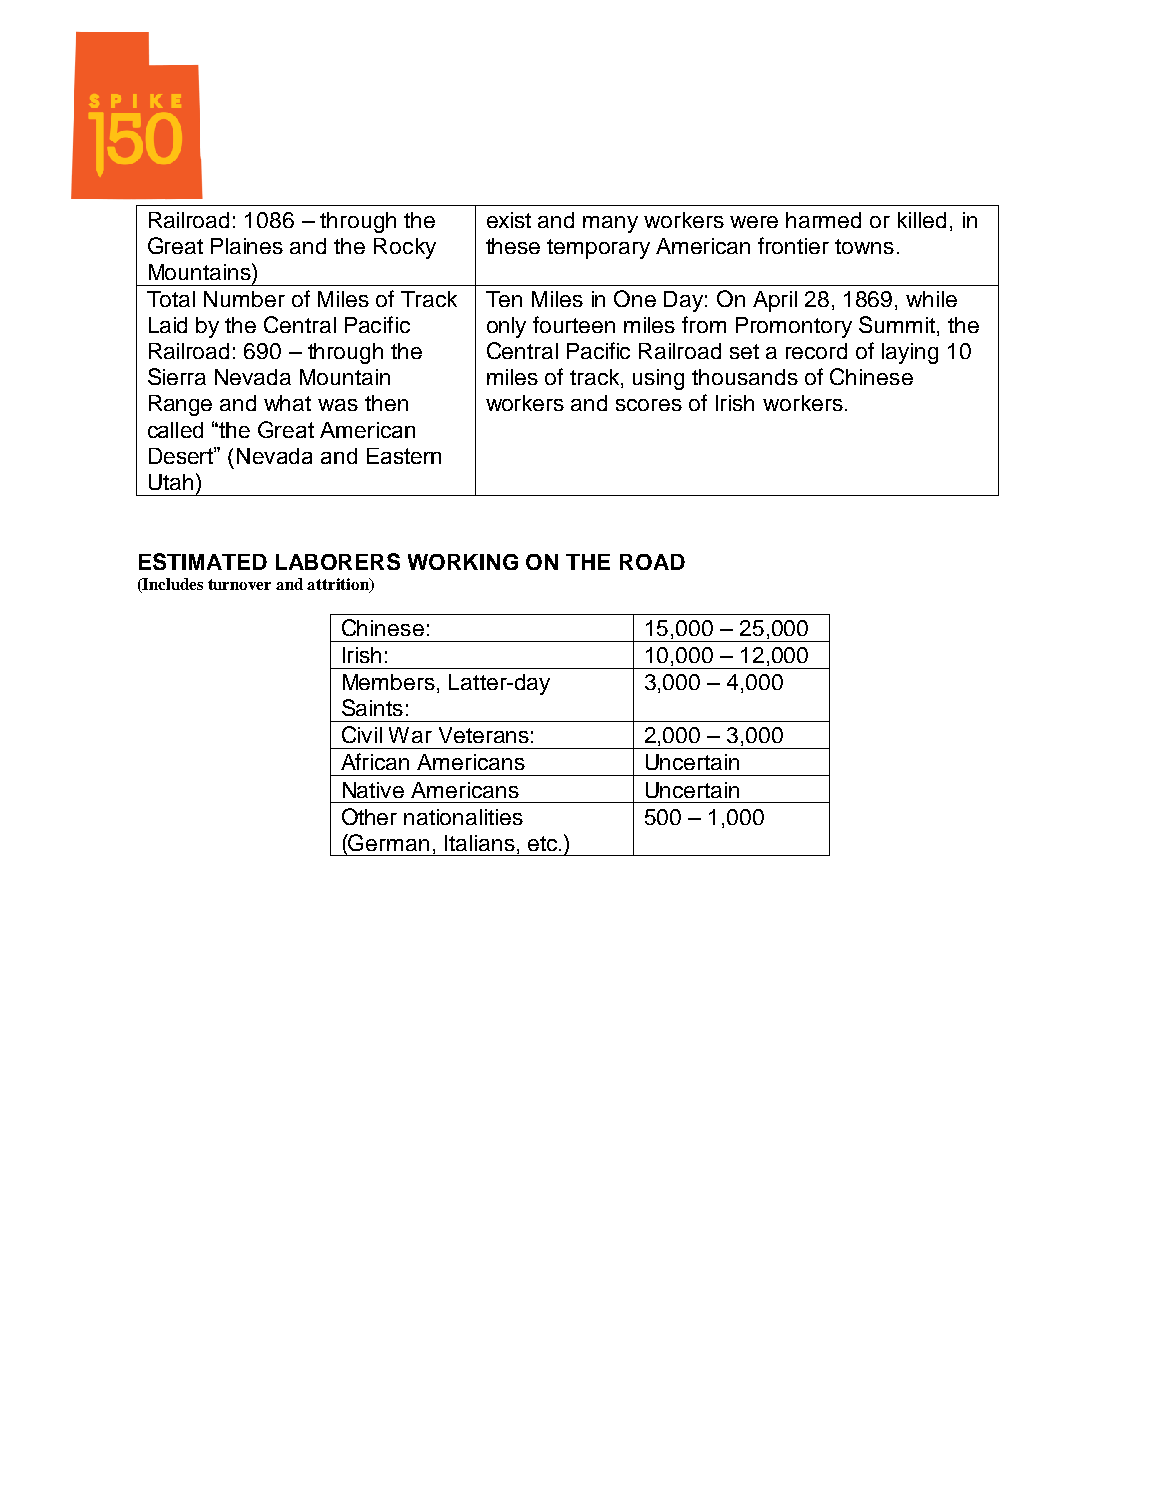  I want to click on WORKING, so click(463, 562).
